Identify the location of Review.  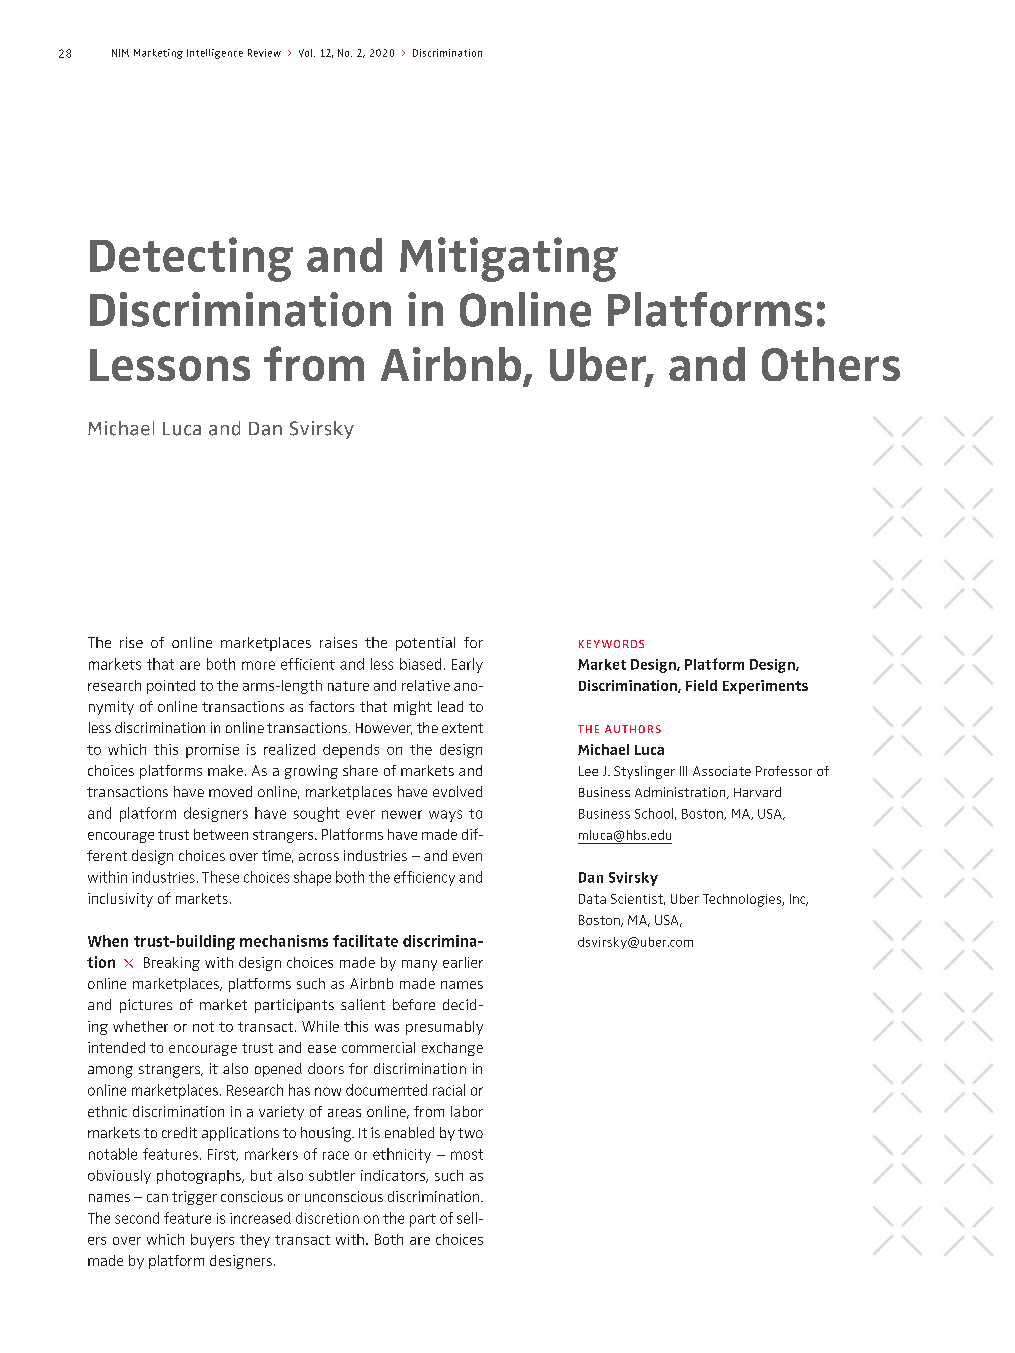
(264, 53).
